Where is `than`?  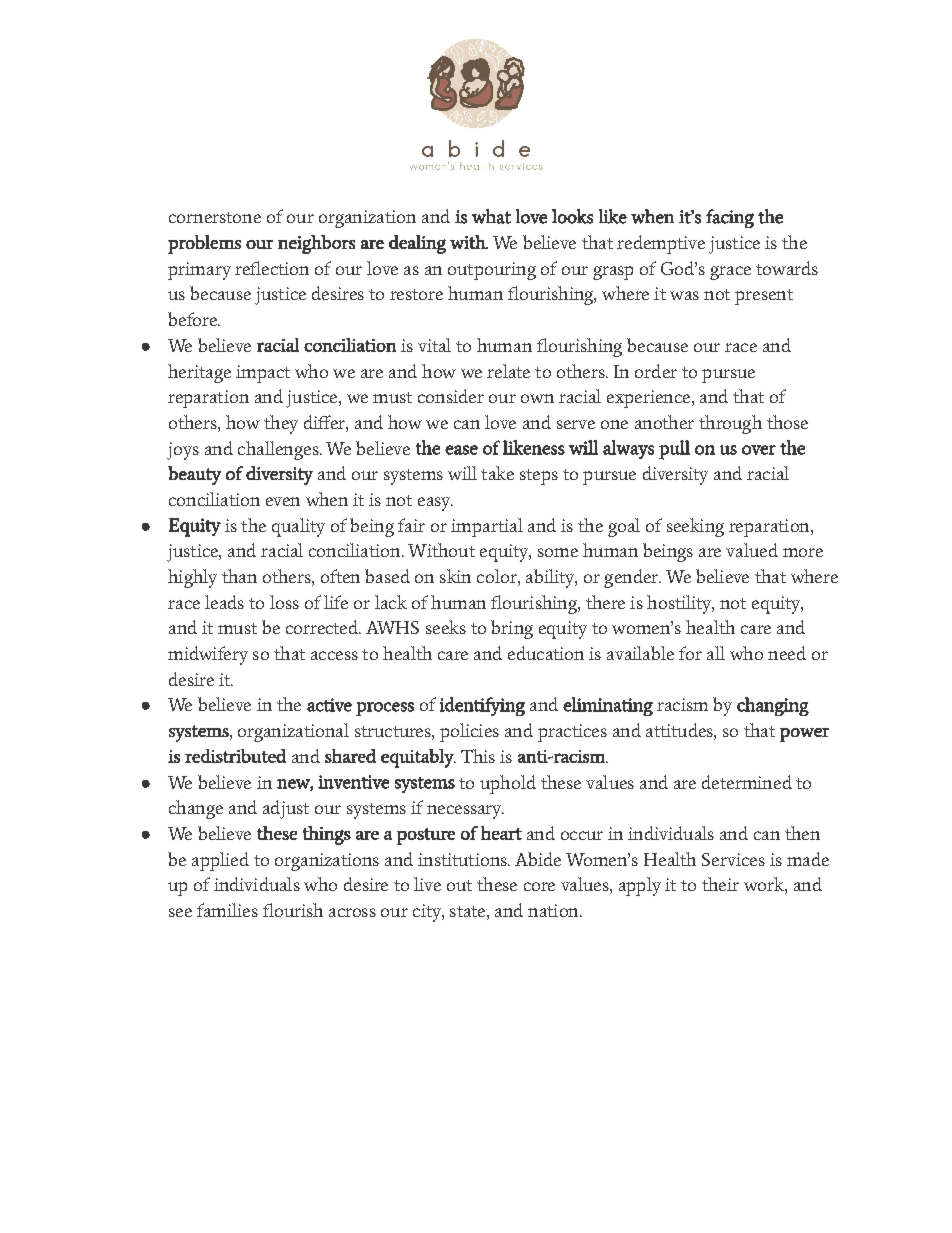
than is located at coordinates (239, 576).
